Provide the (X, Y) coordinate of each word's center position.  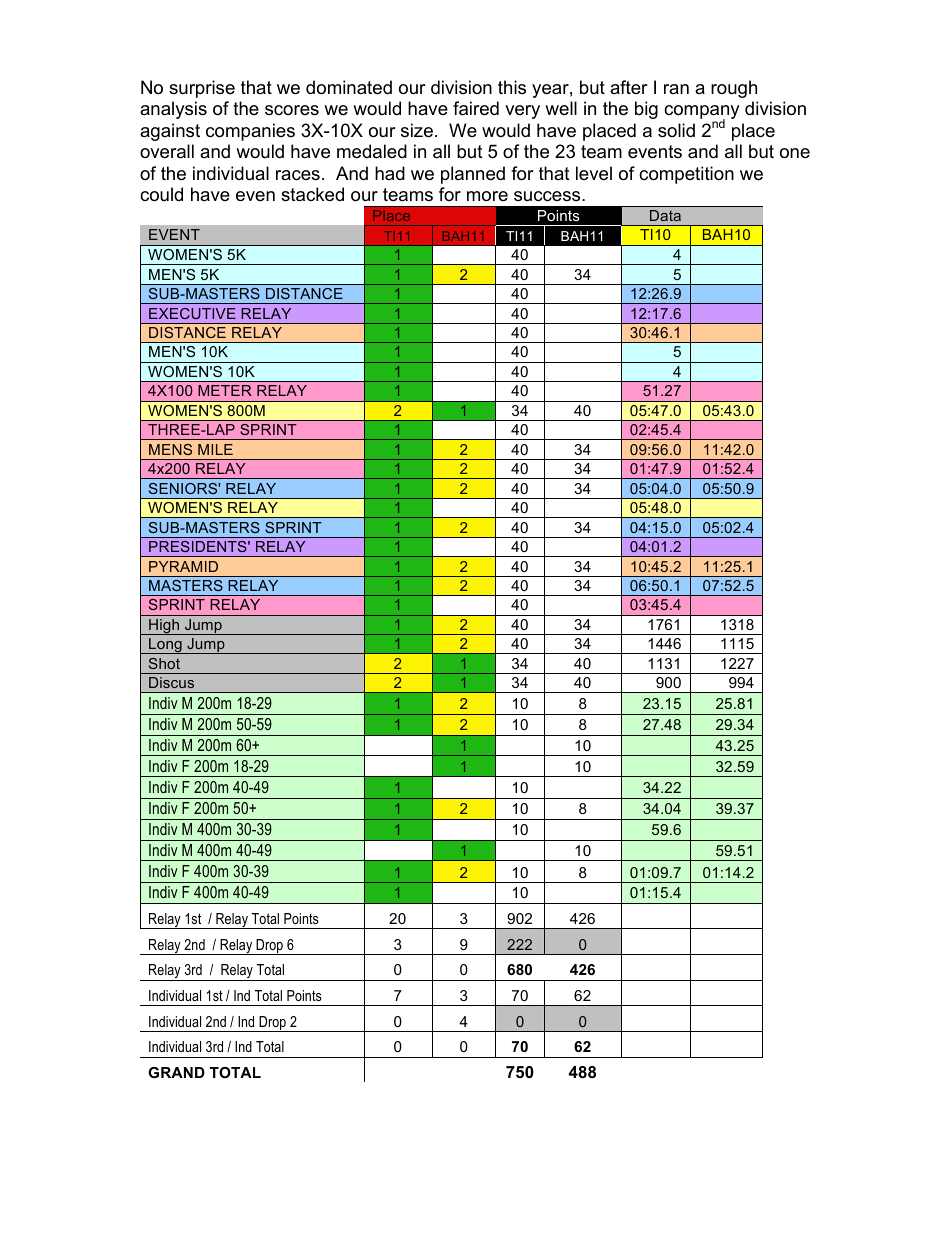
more (487, 196)
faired (476, 108)
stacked (312, 194)
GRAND (176, 1072)
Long (165, 646)
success (548, 196)
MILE (215, 449)
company (702, 113)
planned (473, 175)
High (164, 627)
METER (225, 390)
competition (686, 175)
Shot (164, 663)
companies (250, 132)
